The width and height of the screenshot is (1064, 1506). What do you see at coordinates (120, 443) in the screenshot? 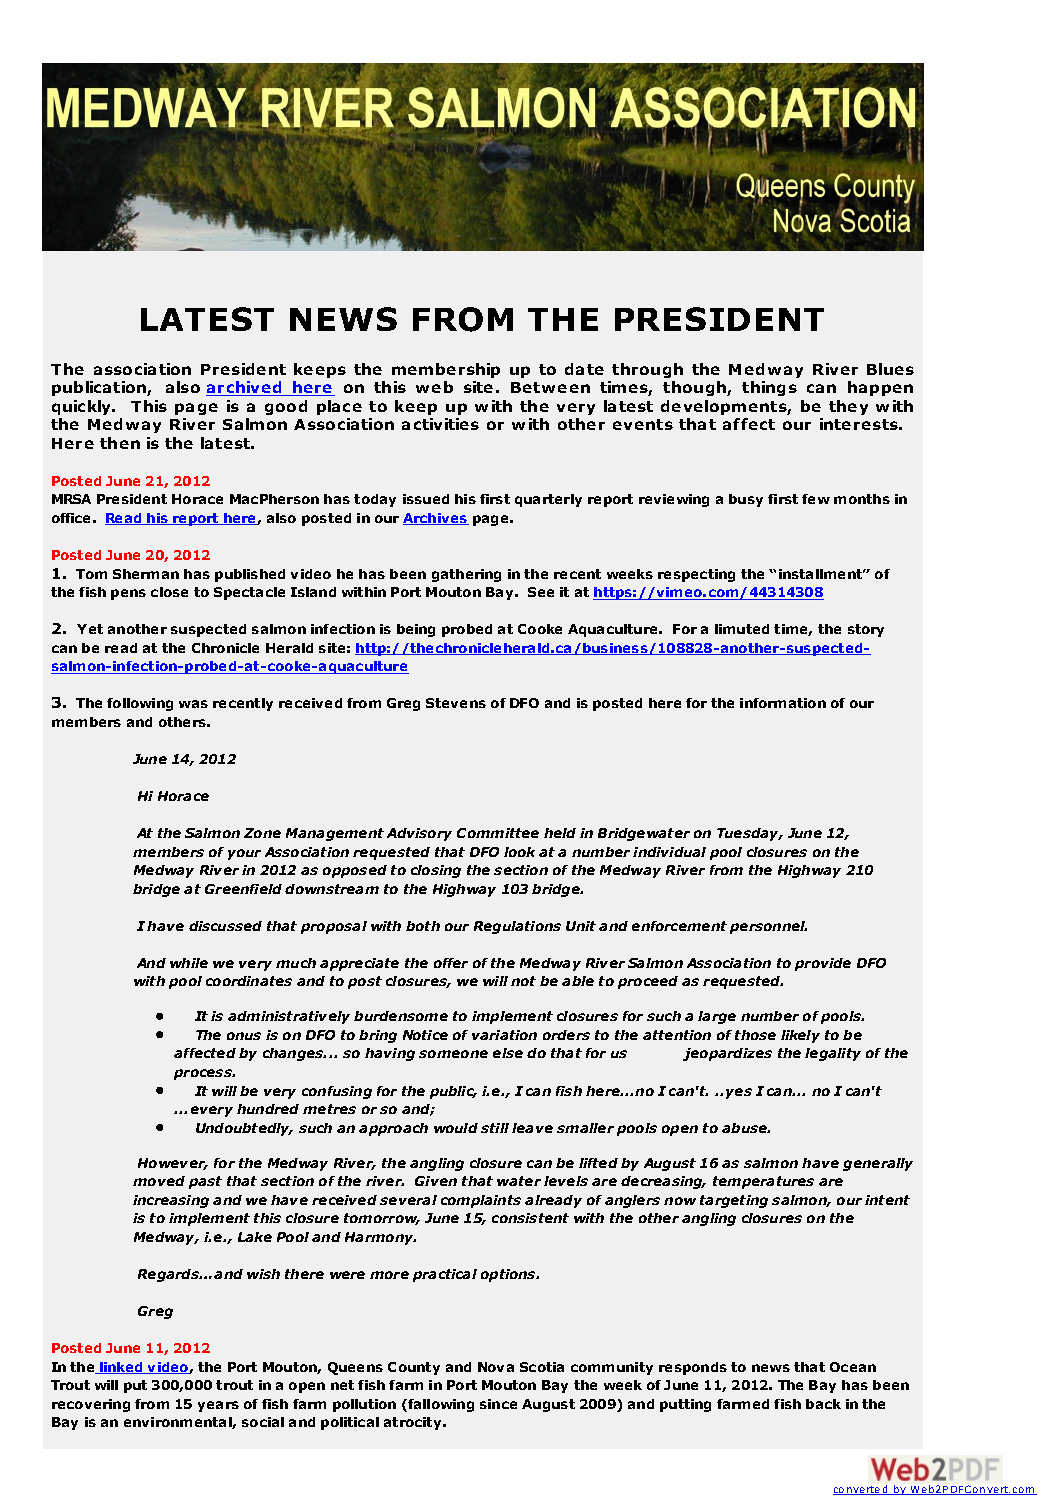
I see `then` at bounding box center [120, 443].
